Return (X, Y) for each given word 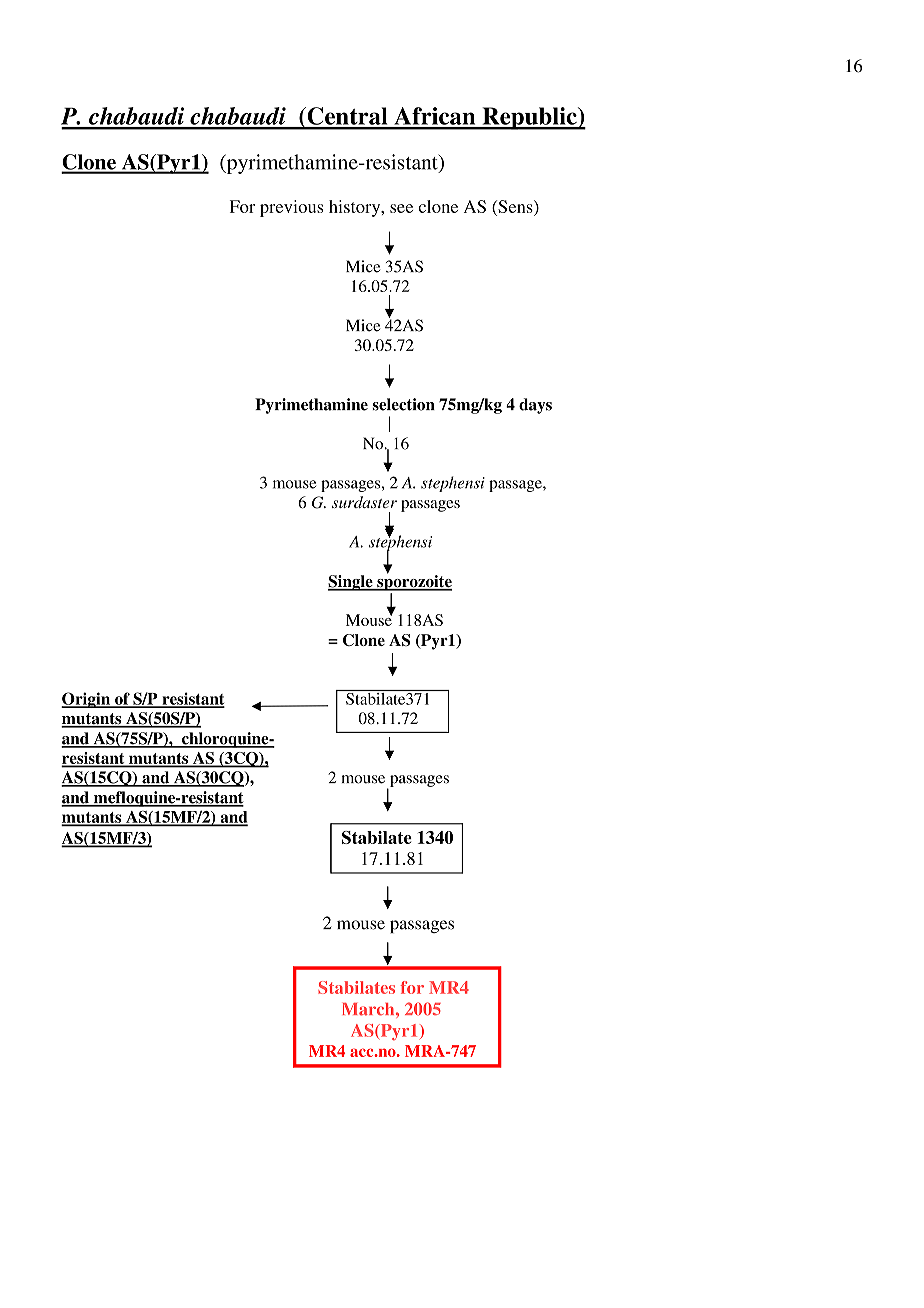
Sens (515, 206)
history (356, 208)
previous (291, 208)
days (535, 406)
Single (351, 583)
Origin (87, 700)
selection (403, 404)
